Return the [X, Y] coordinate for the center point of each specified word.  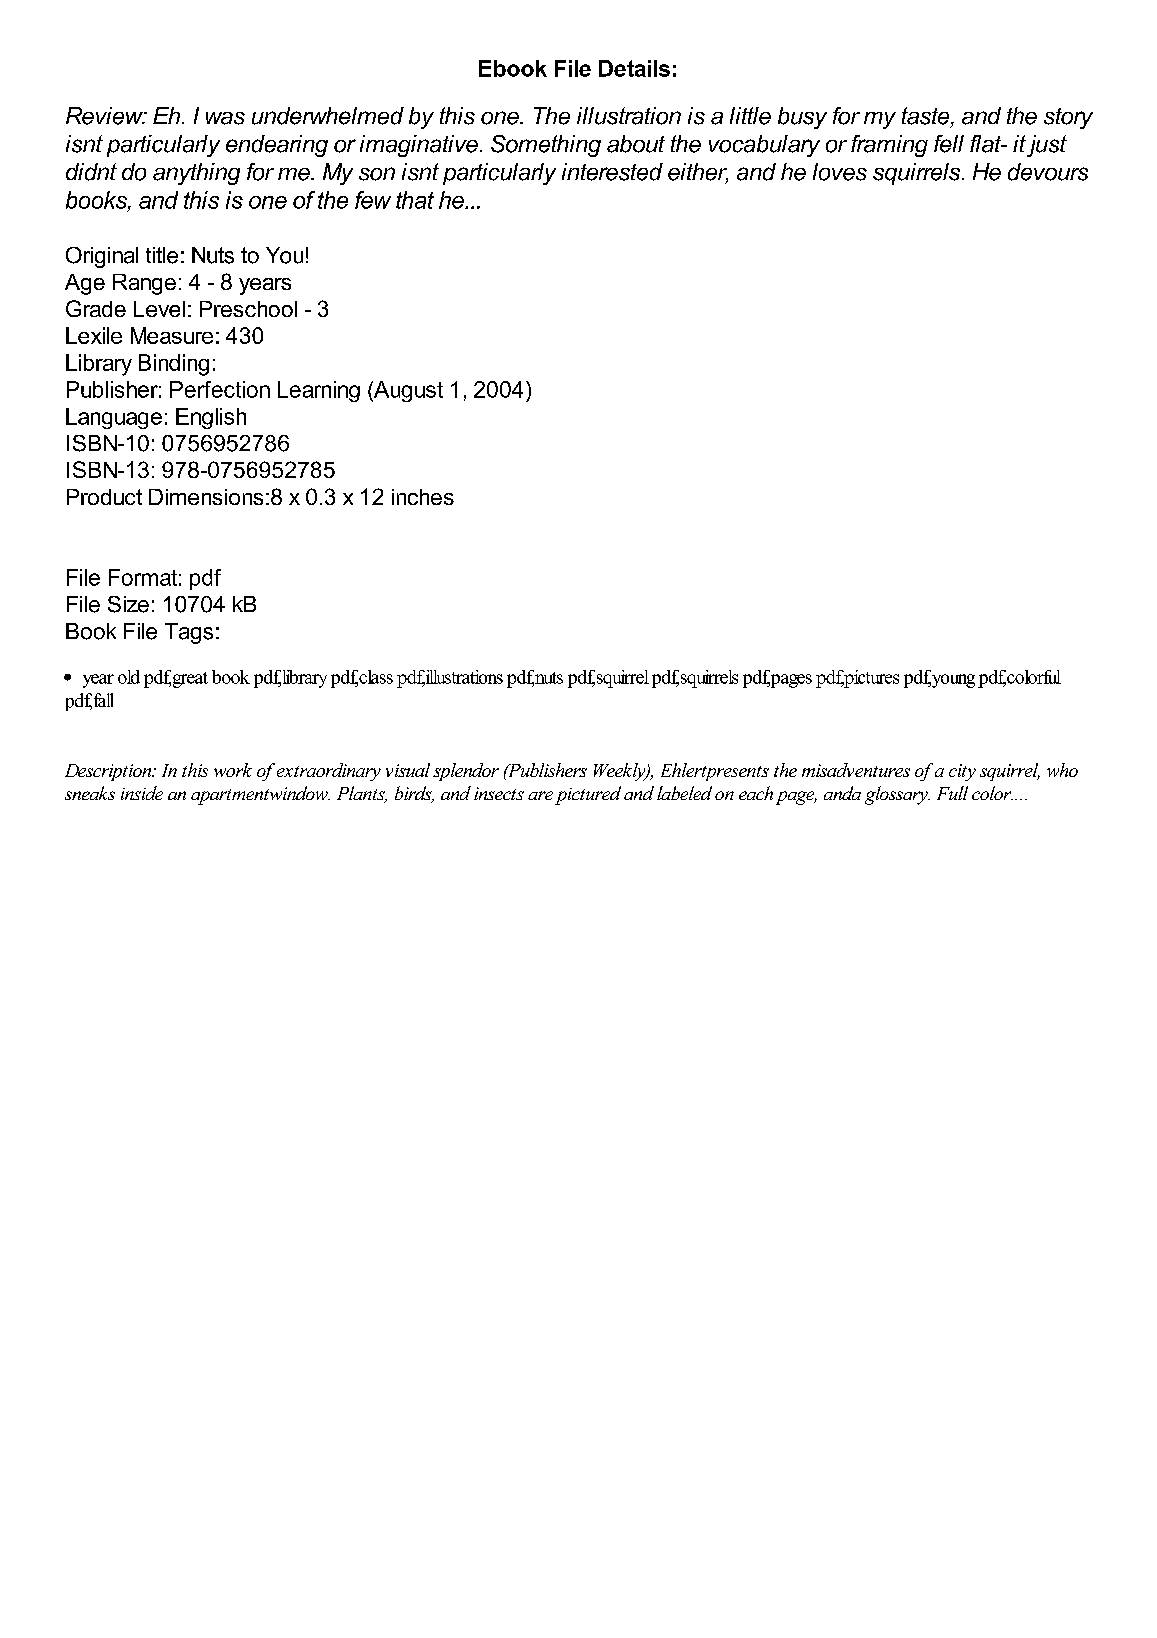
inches [423, 497]
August [407, 391]
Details [634, 68]
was [225, 118]
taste [927, 117]
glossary [897, 795]
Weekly [621, 772]
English [211, 418]
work [233, 770]
